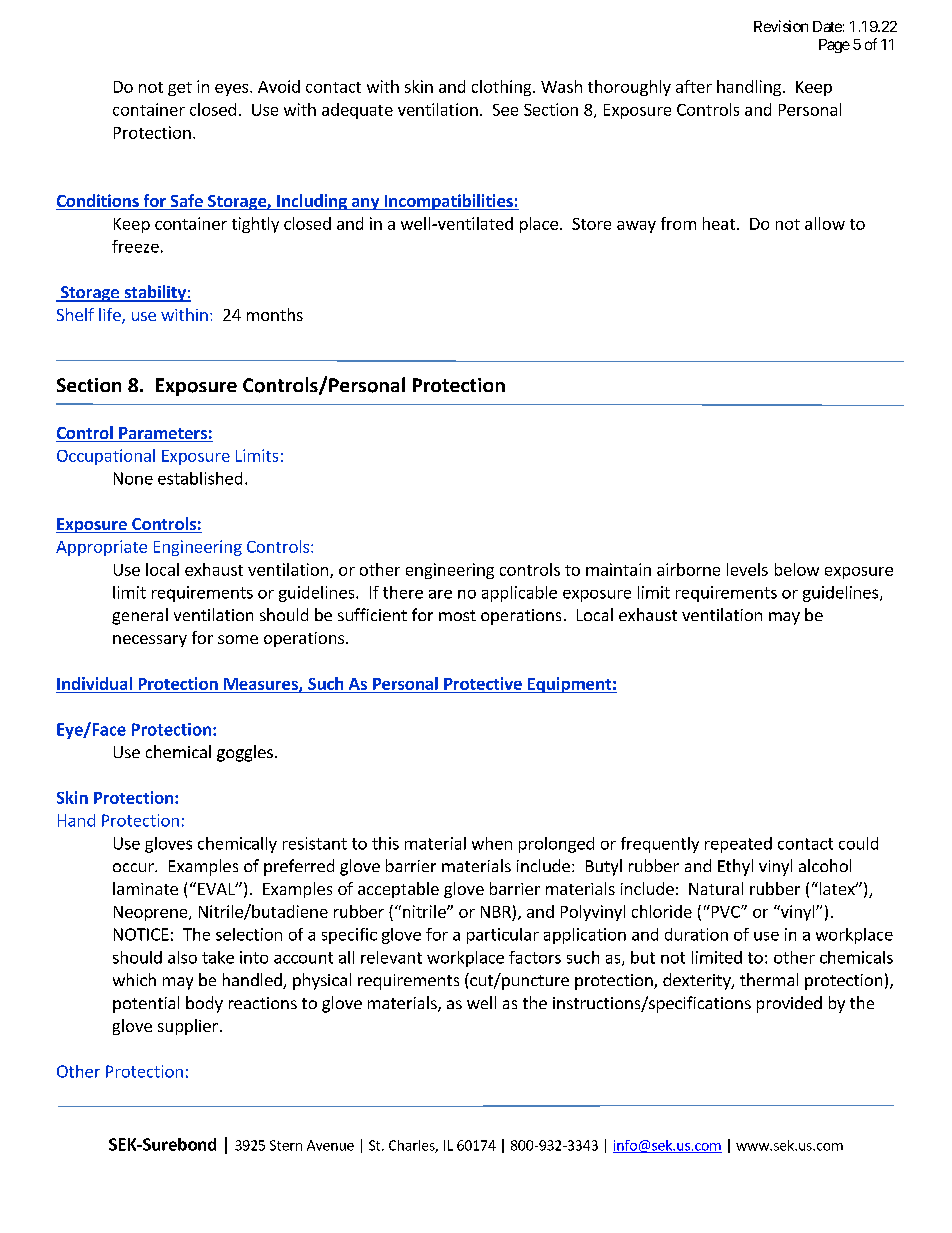  Describe the element at coordinates (180, 89) in the screenshot. I see `get` at that location.
